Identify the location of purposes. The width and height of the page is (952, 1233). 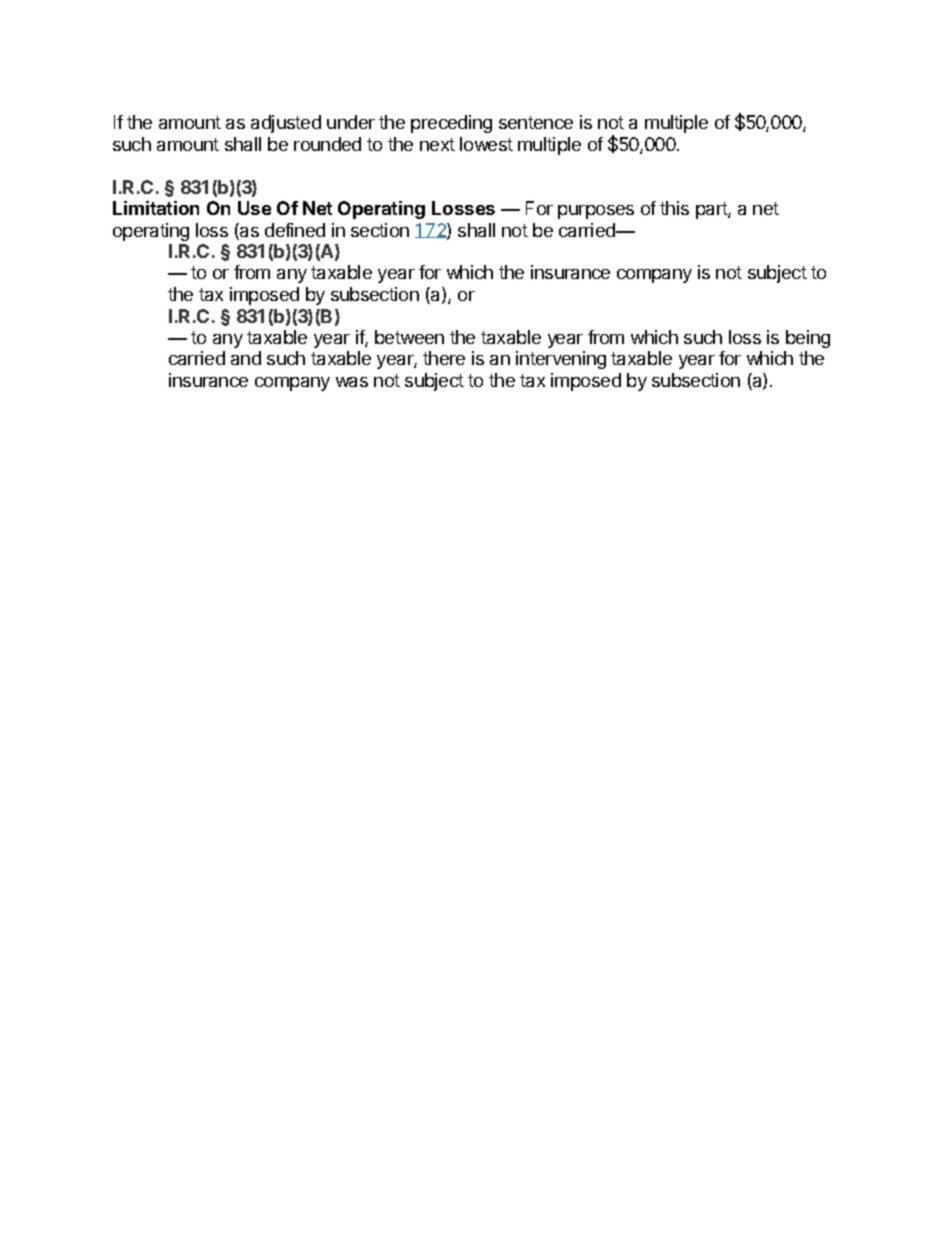
(596, 212).
